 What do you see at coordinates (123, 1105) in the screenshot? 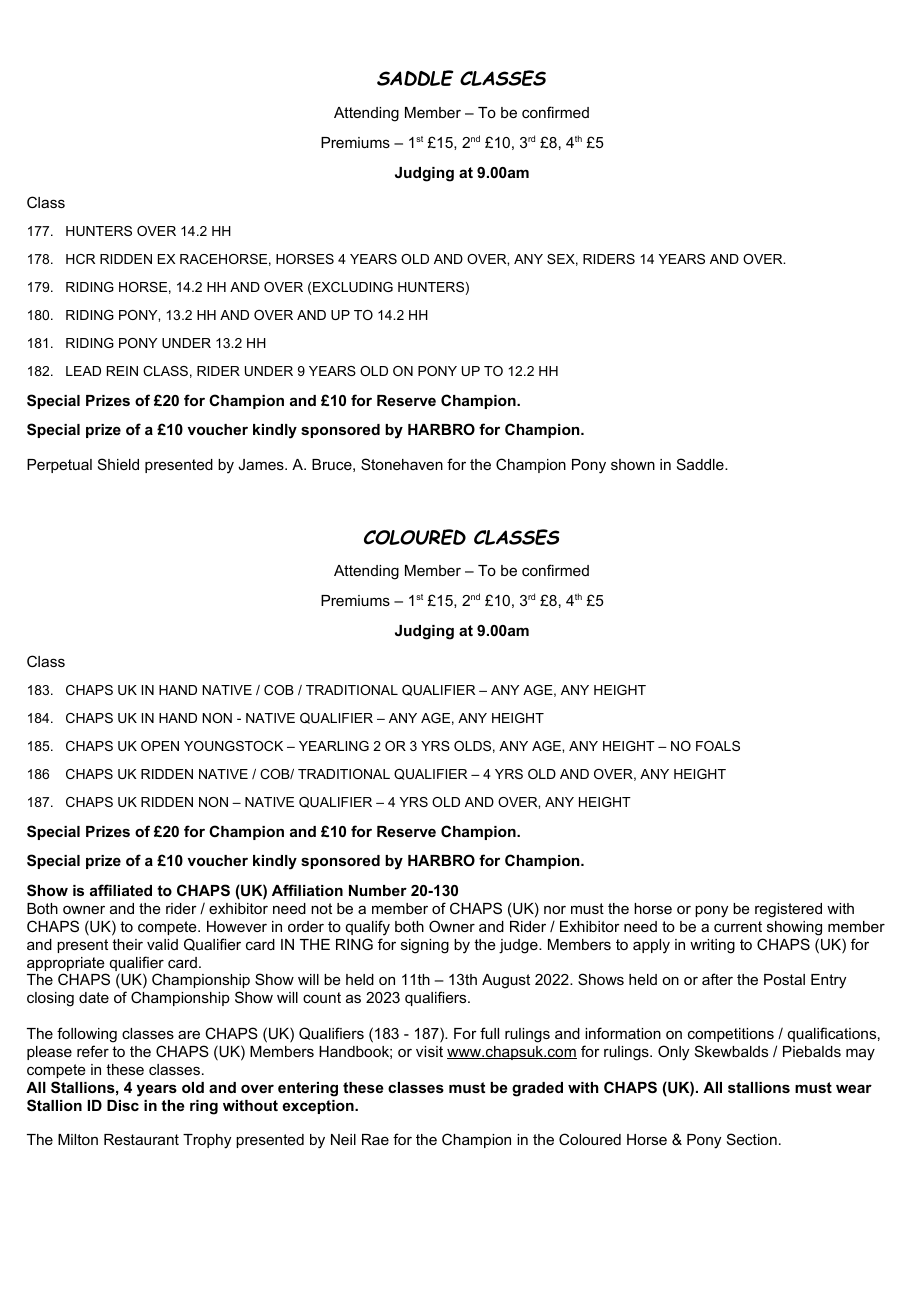
I see `Disc` at bounding box center [123, 1105].
